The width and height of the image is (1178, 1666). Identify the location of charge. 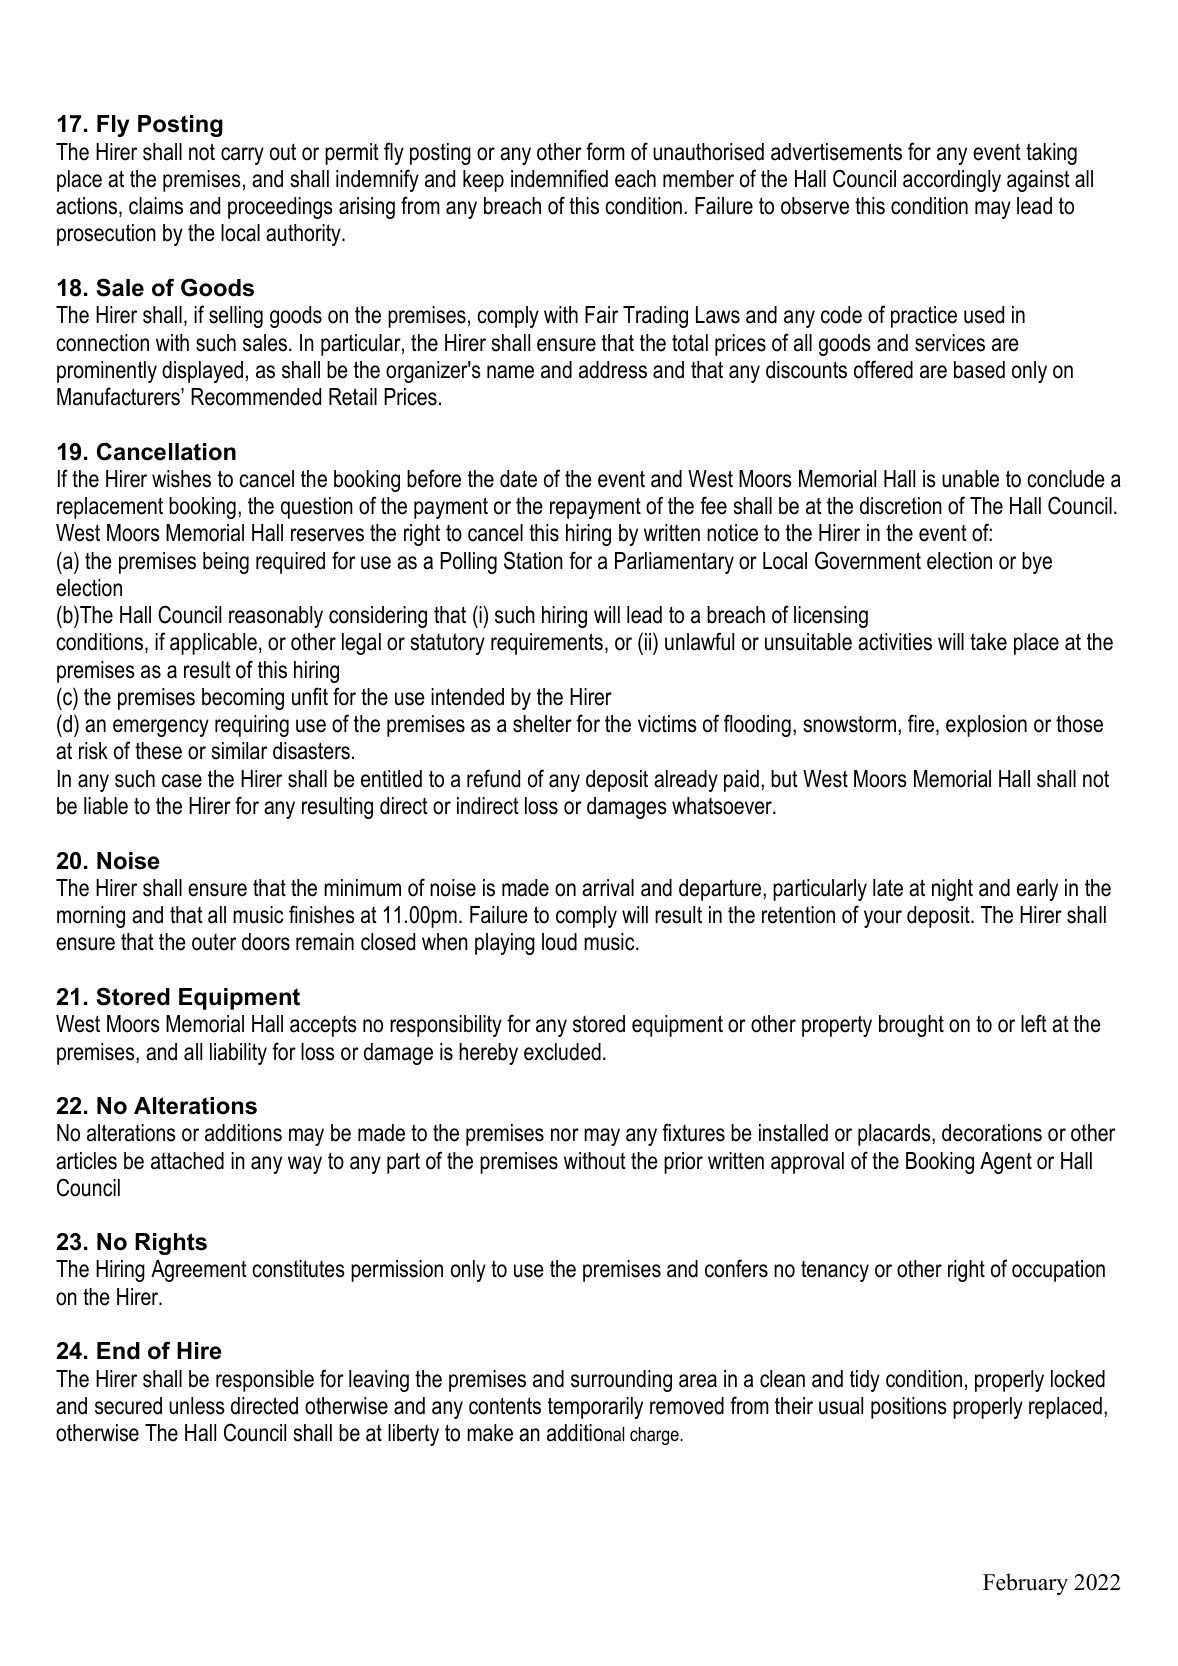
(655, 1436).
